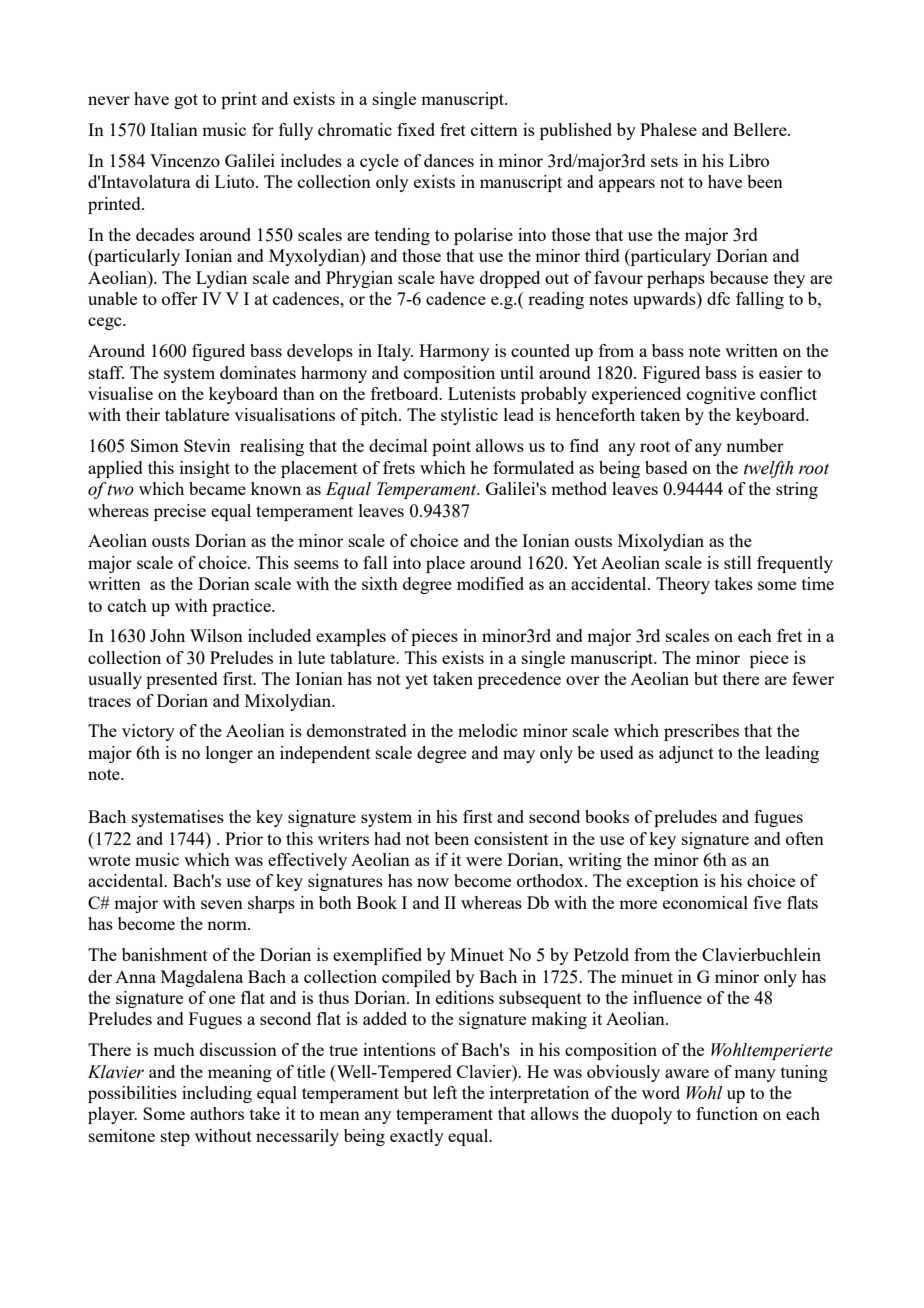  What do you see at coordinates (217, 1113) in the document?
I see `authors` at bounding box center [217, 1113].
